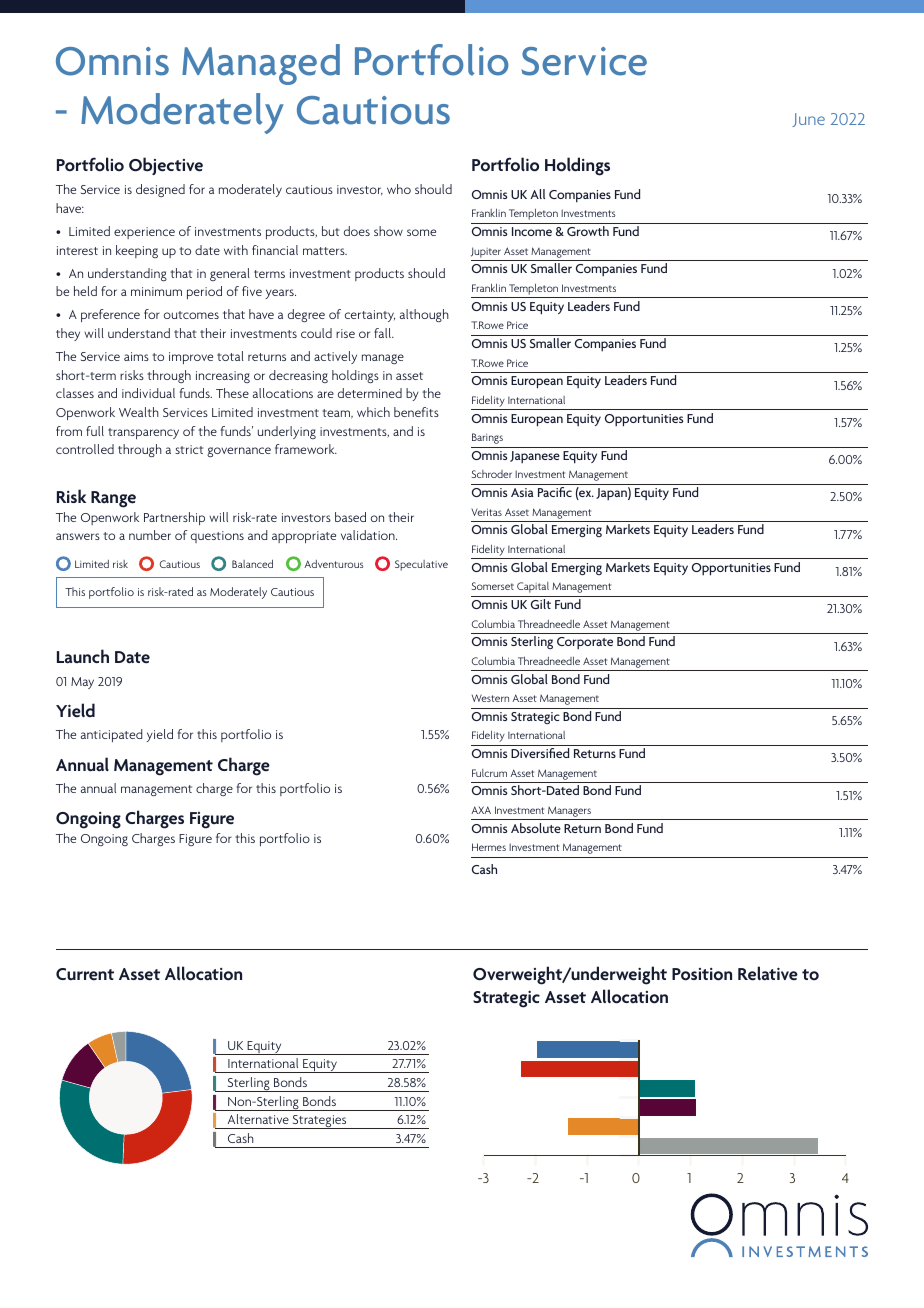 The image size is (924, 1308). What do you see at coordinates (85, 974) in the page?
I see `Current` at bounding box center [85, 974].
